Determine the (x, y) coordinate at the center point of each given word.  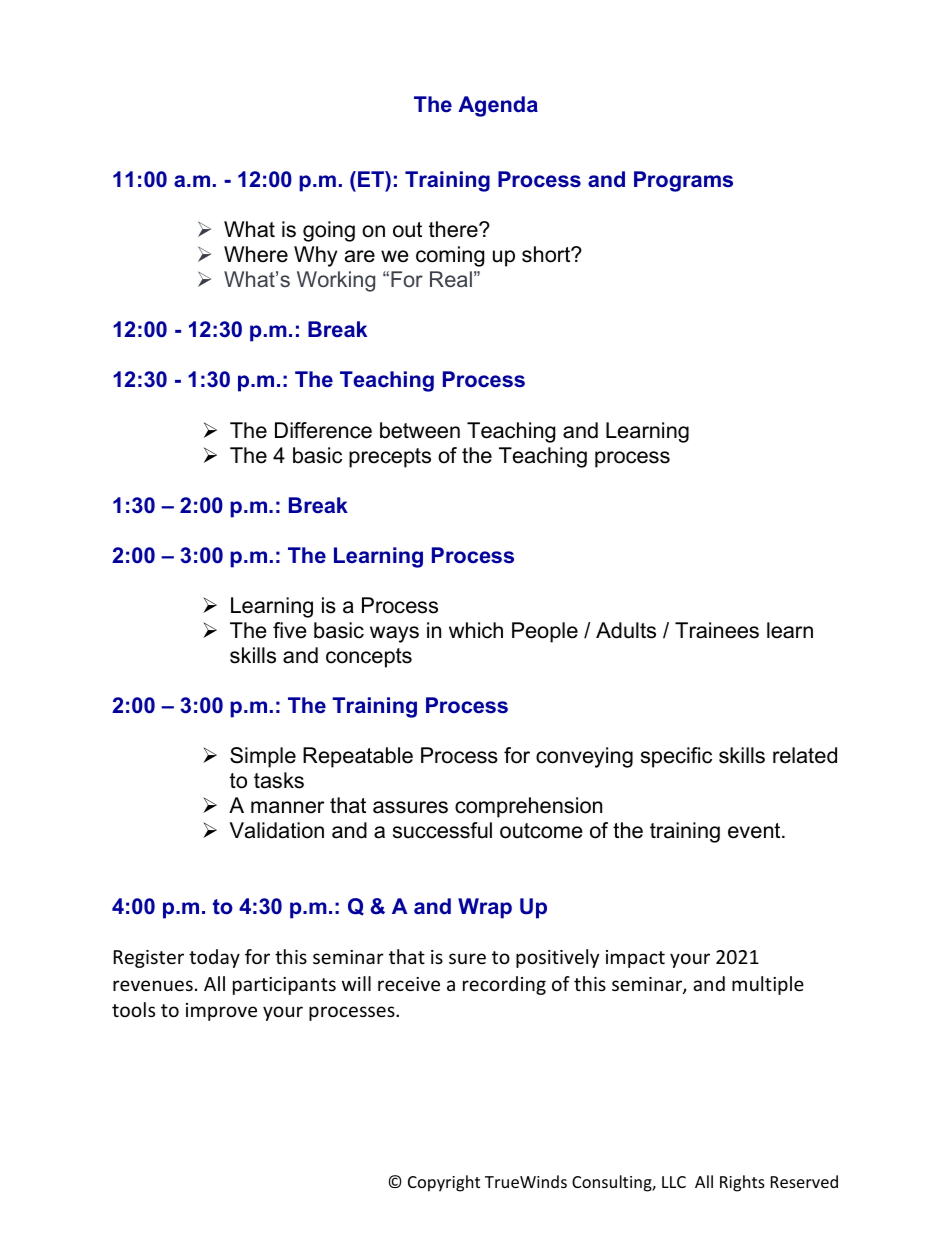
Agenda (498, 106)
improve (221, 1012)
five (290, 630)
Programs (683, 181)
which (476, 630)
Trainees (717, 630)
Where (256, 254)
